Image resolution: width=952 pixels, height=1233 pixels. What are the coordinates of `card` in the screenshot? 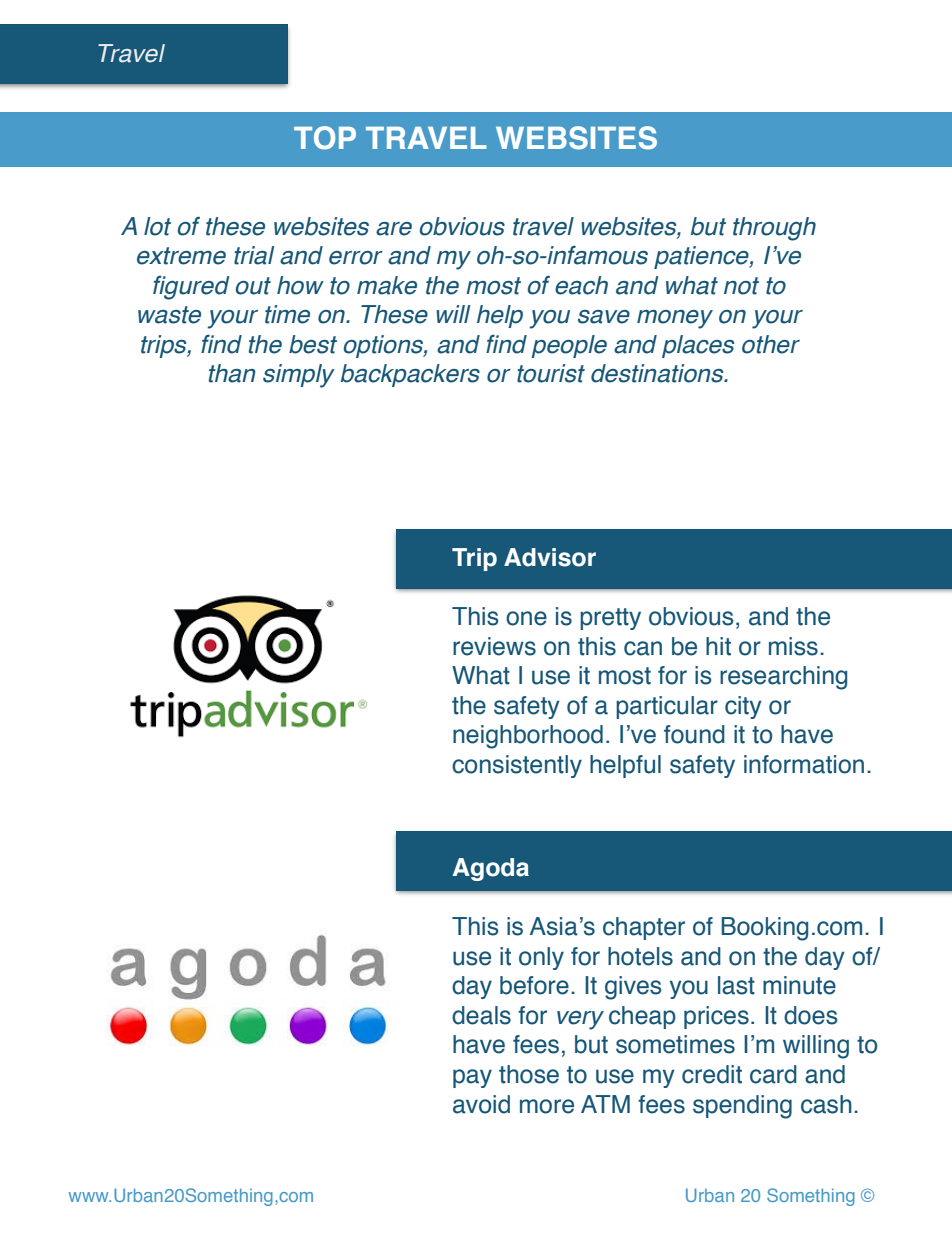 It's located at (773, 1074).
